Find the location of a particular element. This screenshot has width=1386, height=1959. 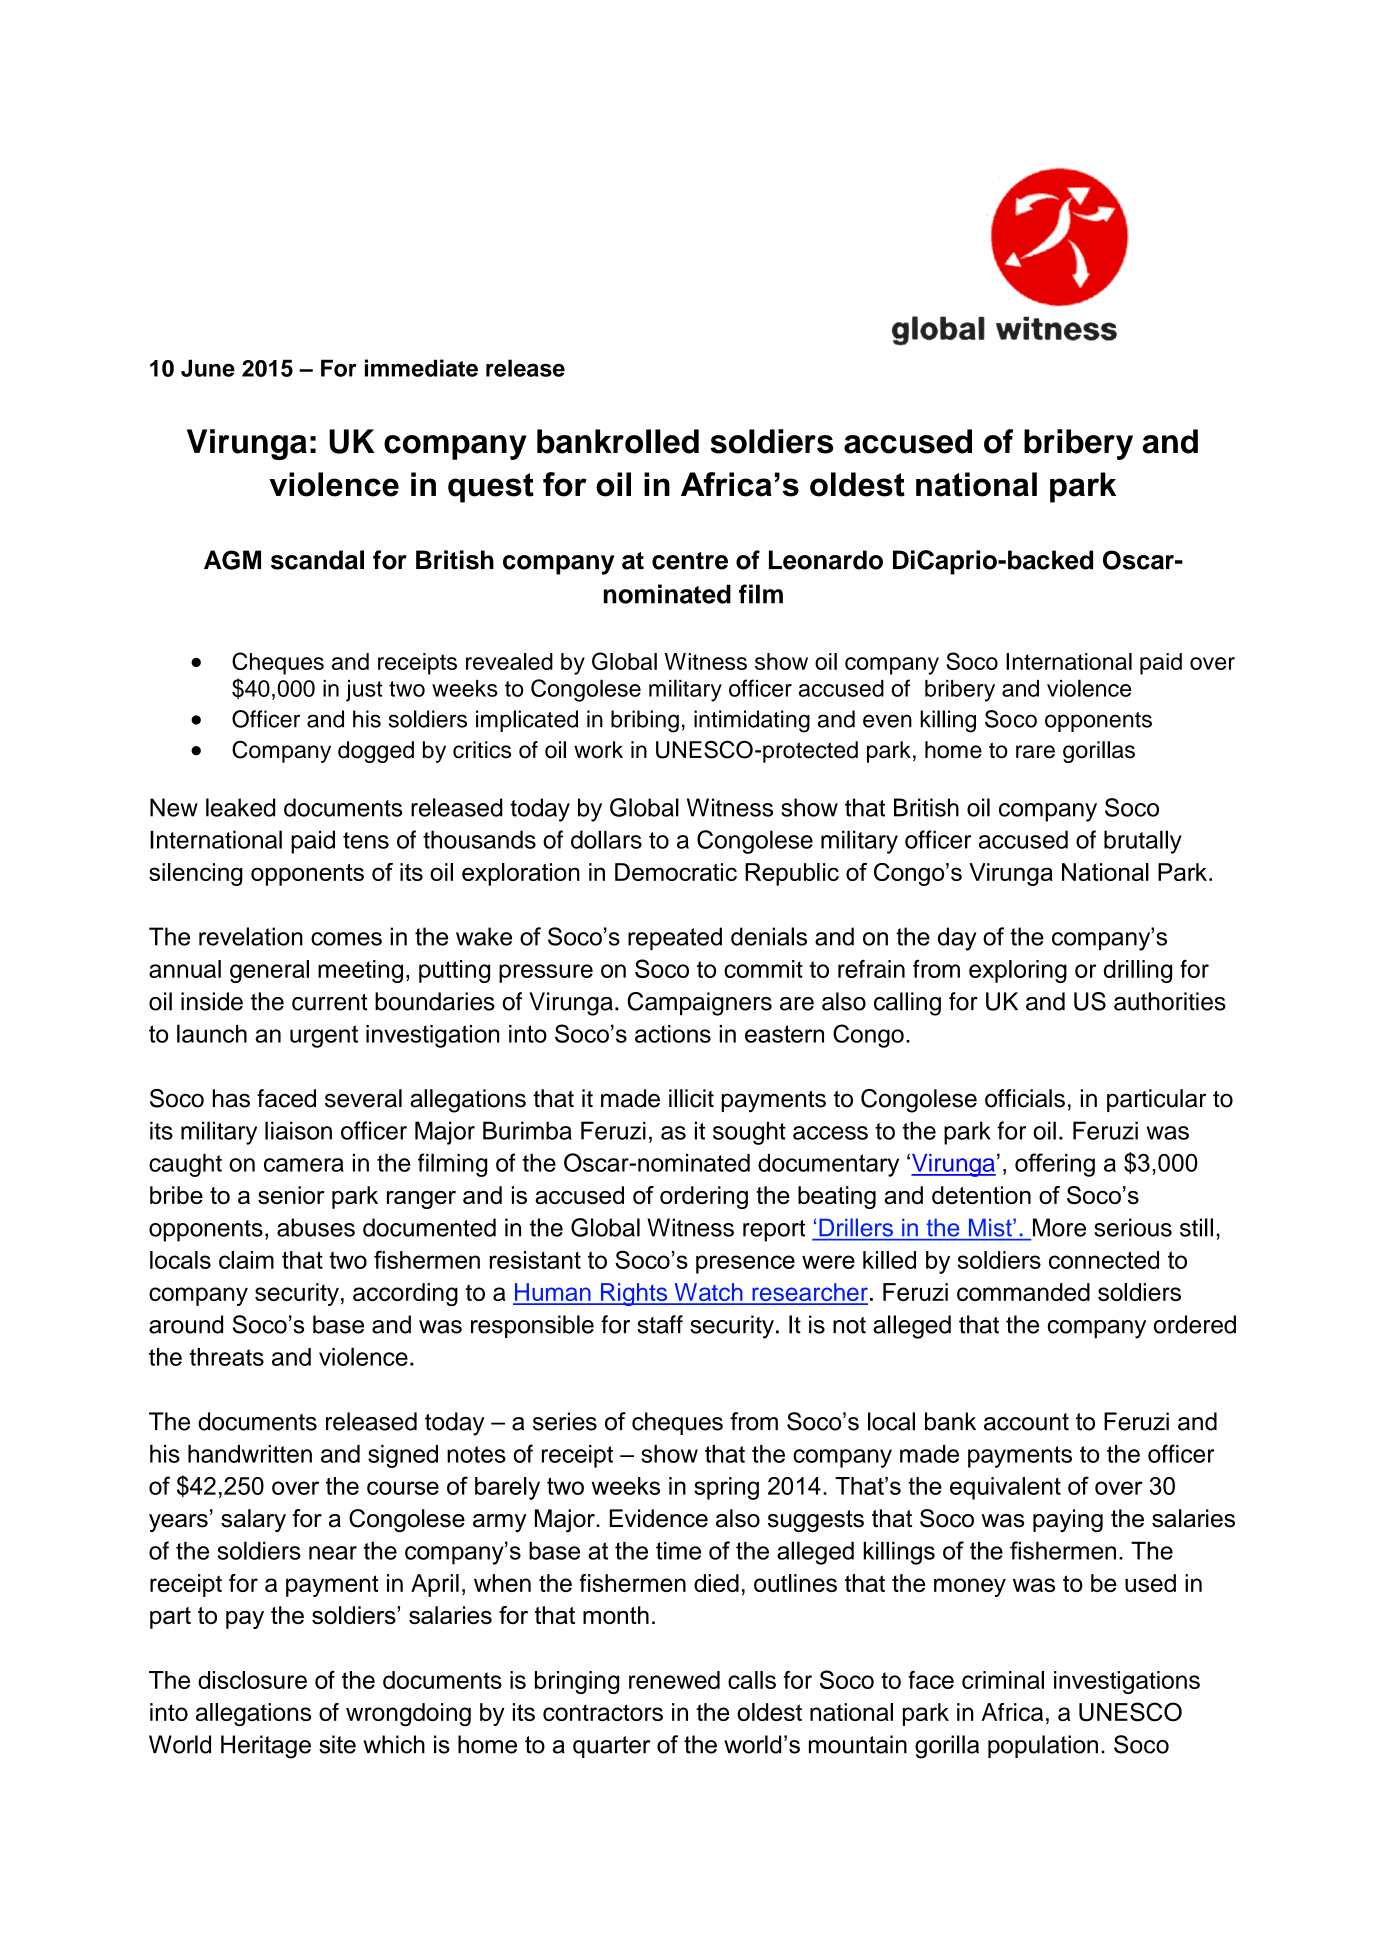

claim is located at coordinates (246, 1260).
